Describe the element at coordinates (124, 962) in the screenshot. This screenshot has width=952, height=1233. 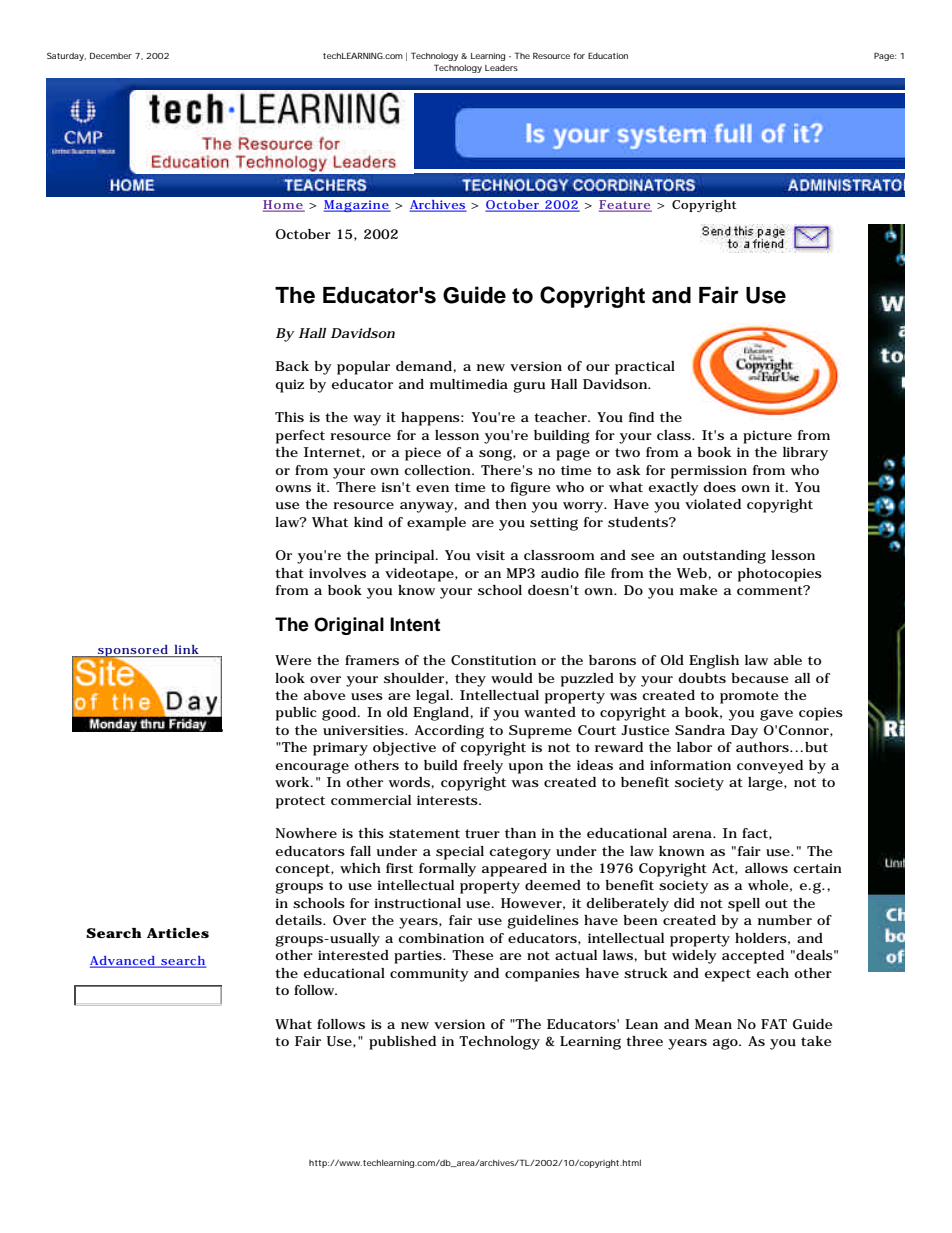
I see `Advanced` at that location.
